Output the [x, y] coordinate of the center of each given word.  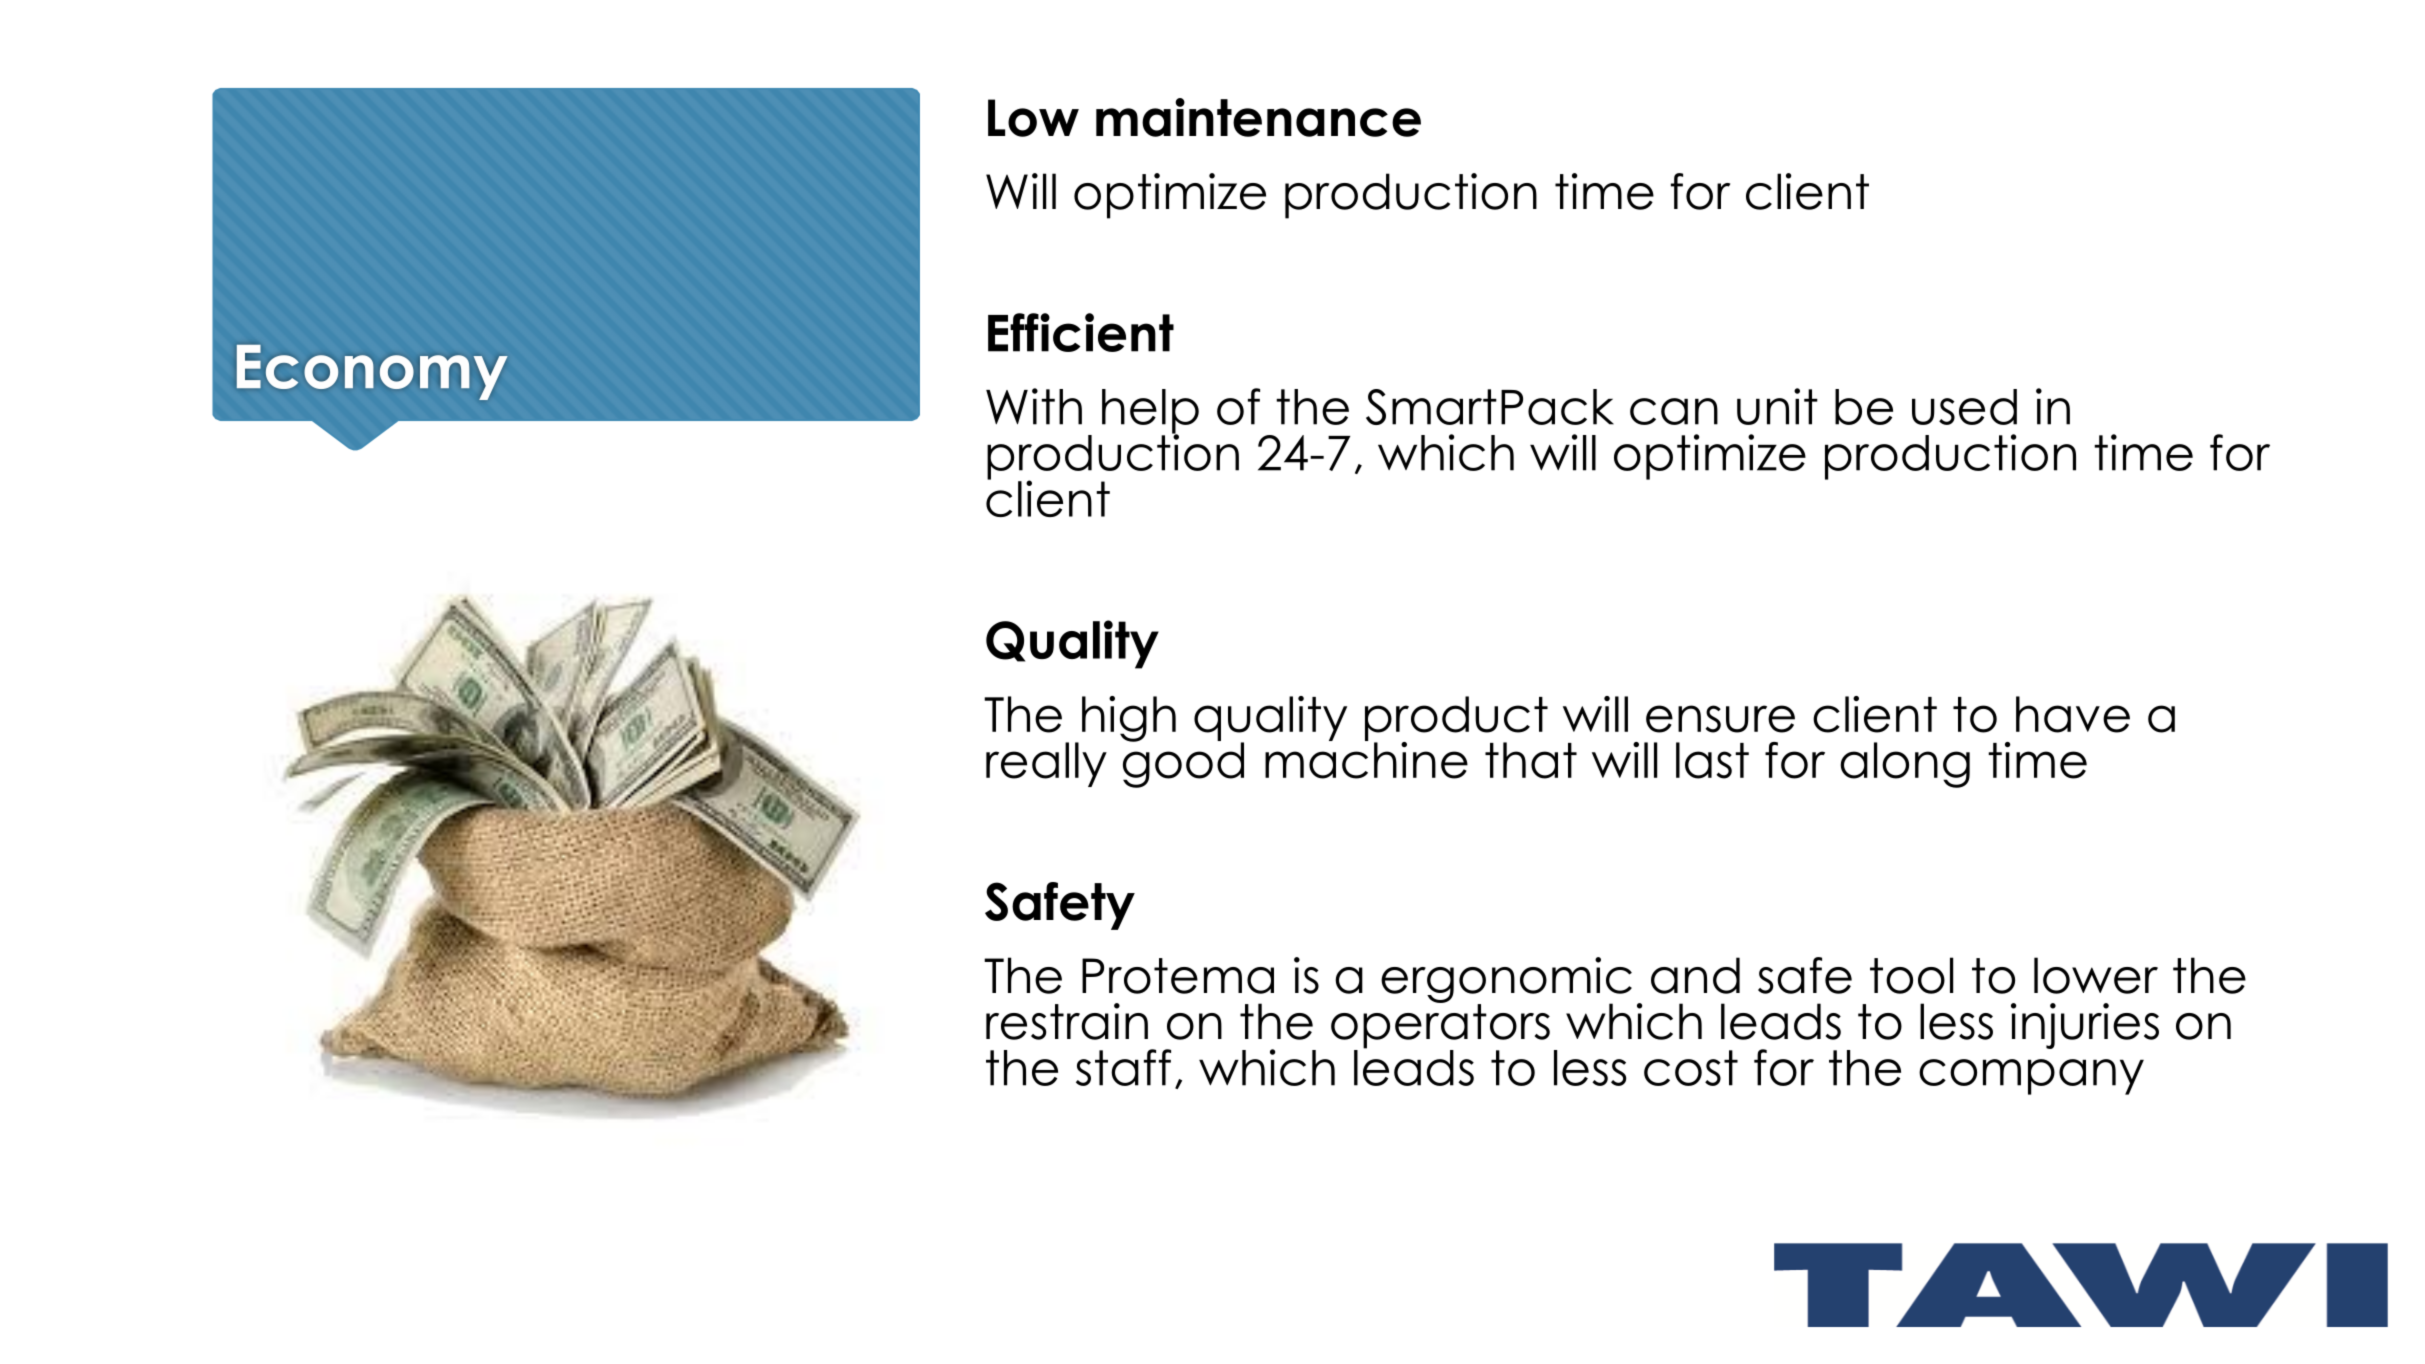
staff [1123, 1067]
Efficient [1081, 332]
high [1129, 719]
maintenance [1258, 117]
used [1964, 407]
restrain [1067, 1021]
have [2073, 714]
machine [1366, 759]
